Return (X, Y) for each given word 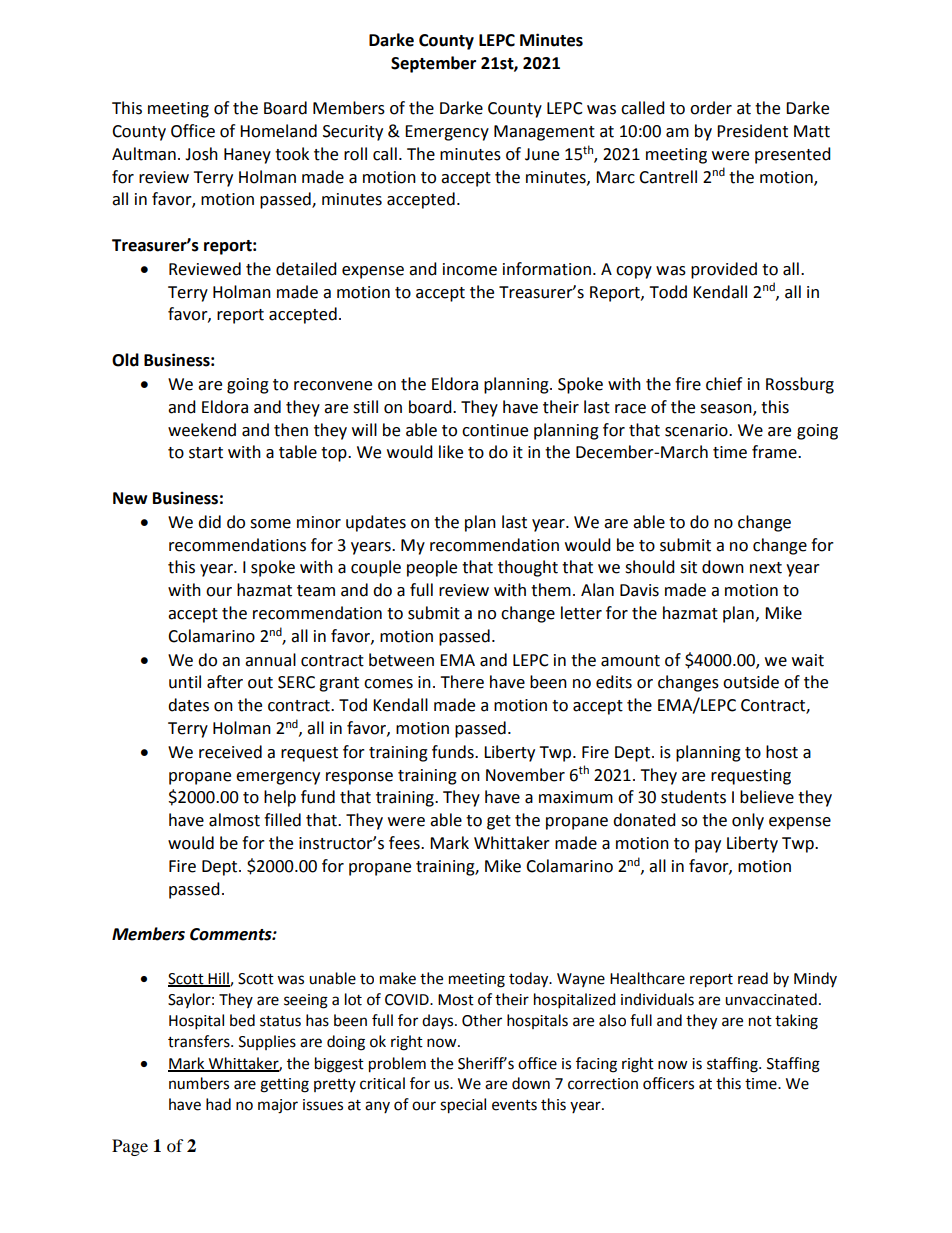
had (218, 1104)
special (463, 1106)
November (525, 775)
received (230, 752)
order (711, 108)
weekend (202, 430)
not (760, 1021)
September (433, 64)
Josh (201, 154)
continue (495, 430)
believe (767, 797)
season (727, 409)
